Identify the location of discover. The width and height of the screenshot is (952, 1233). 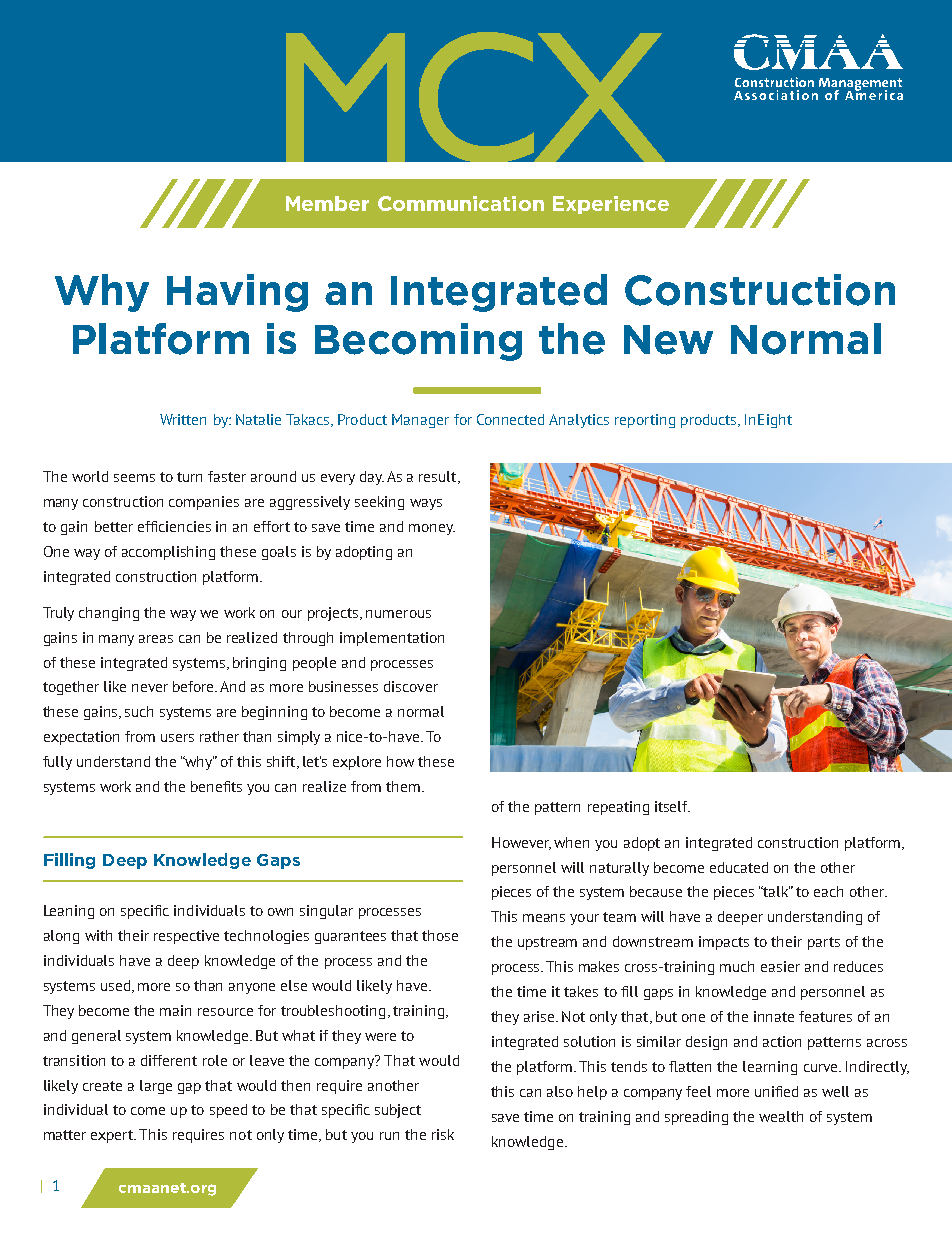
(411, 686).
